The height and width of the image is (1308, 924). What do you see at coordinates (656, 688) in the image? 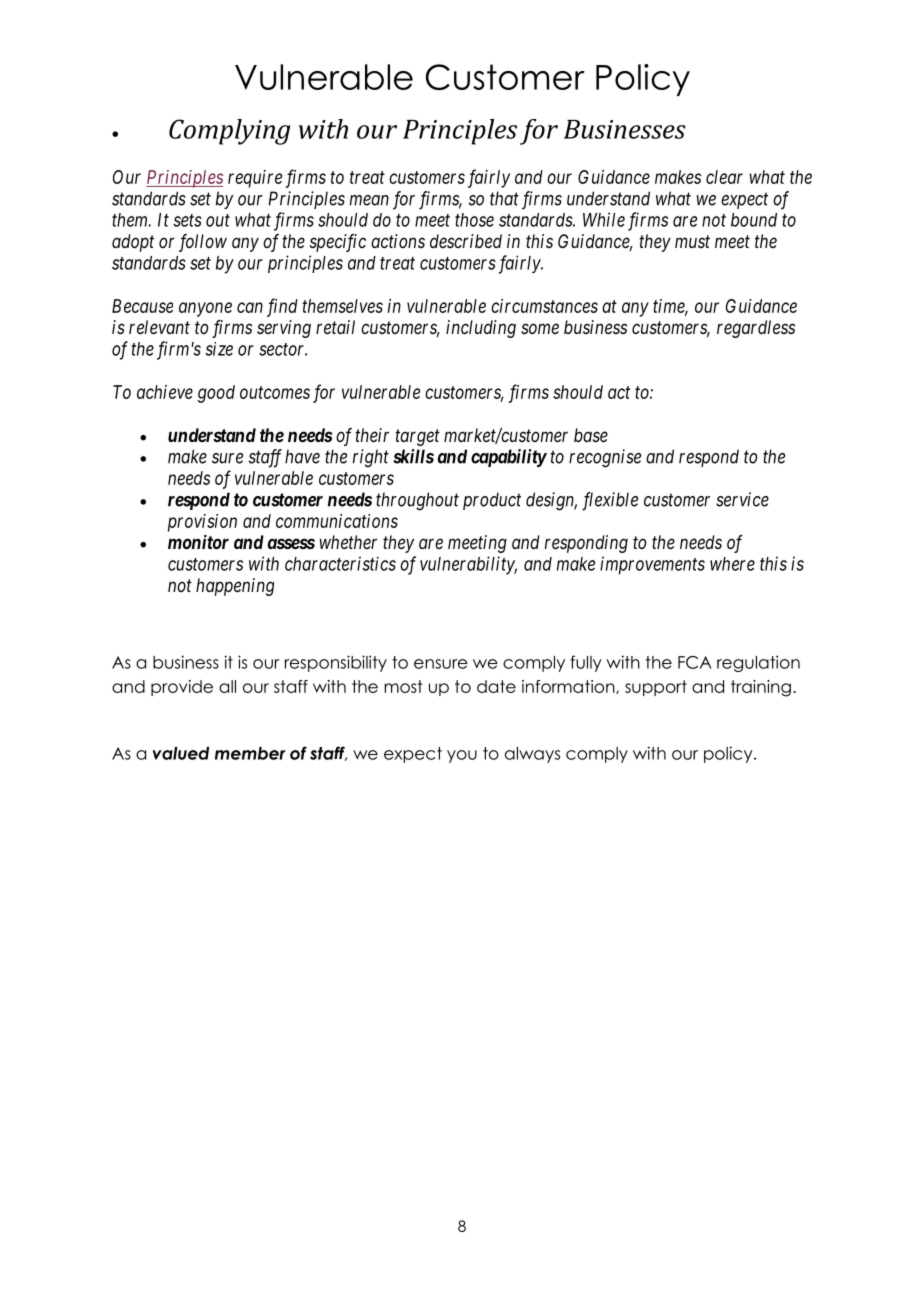
I see `support` at bounding box center [656, 688].
